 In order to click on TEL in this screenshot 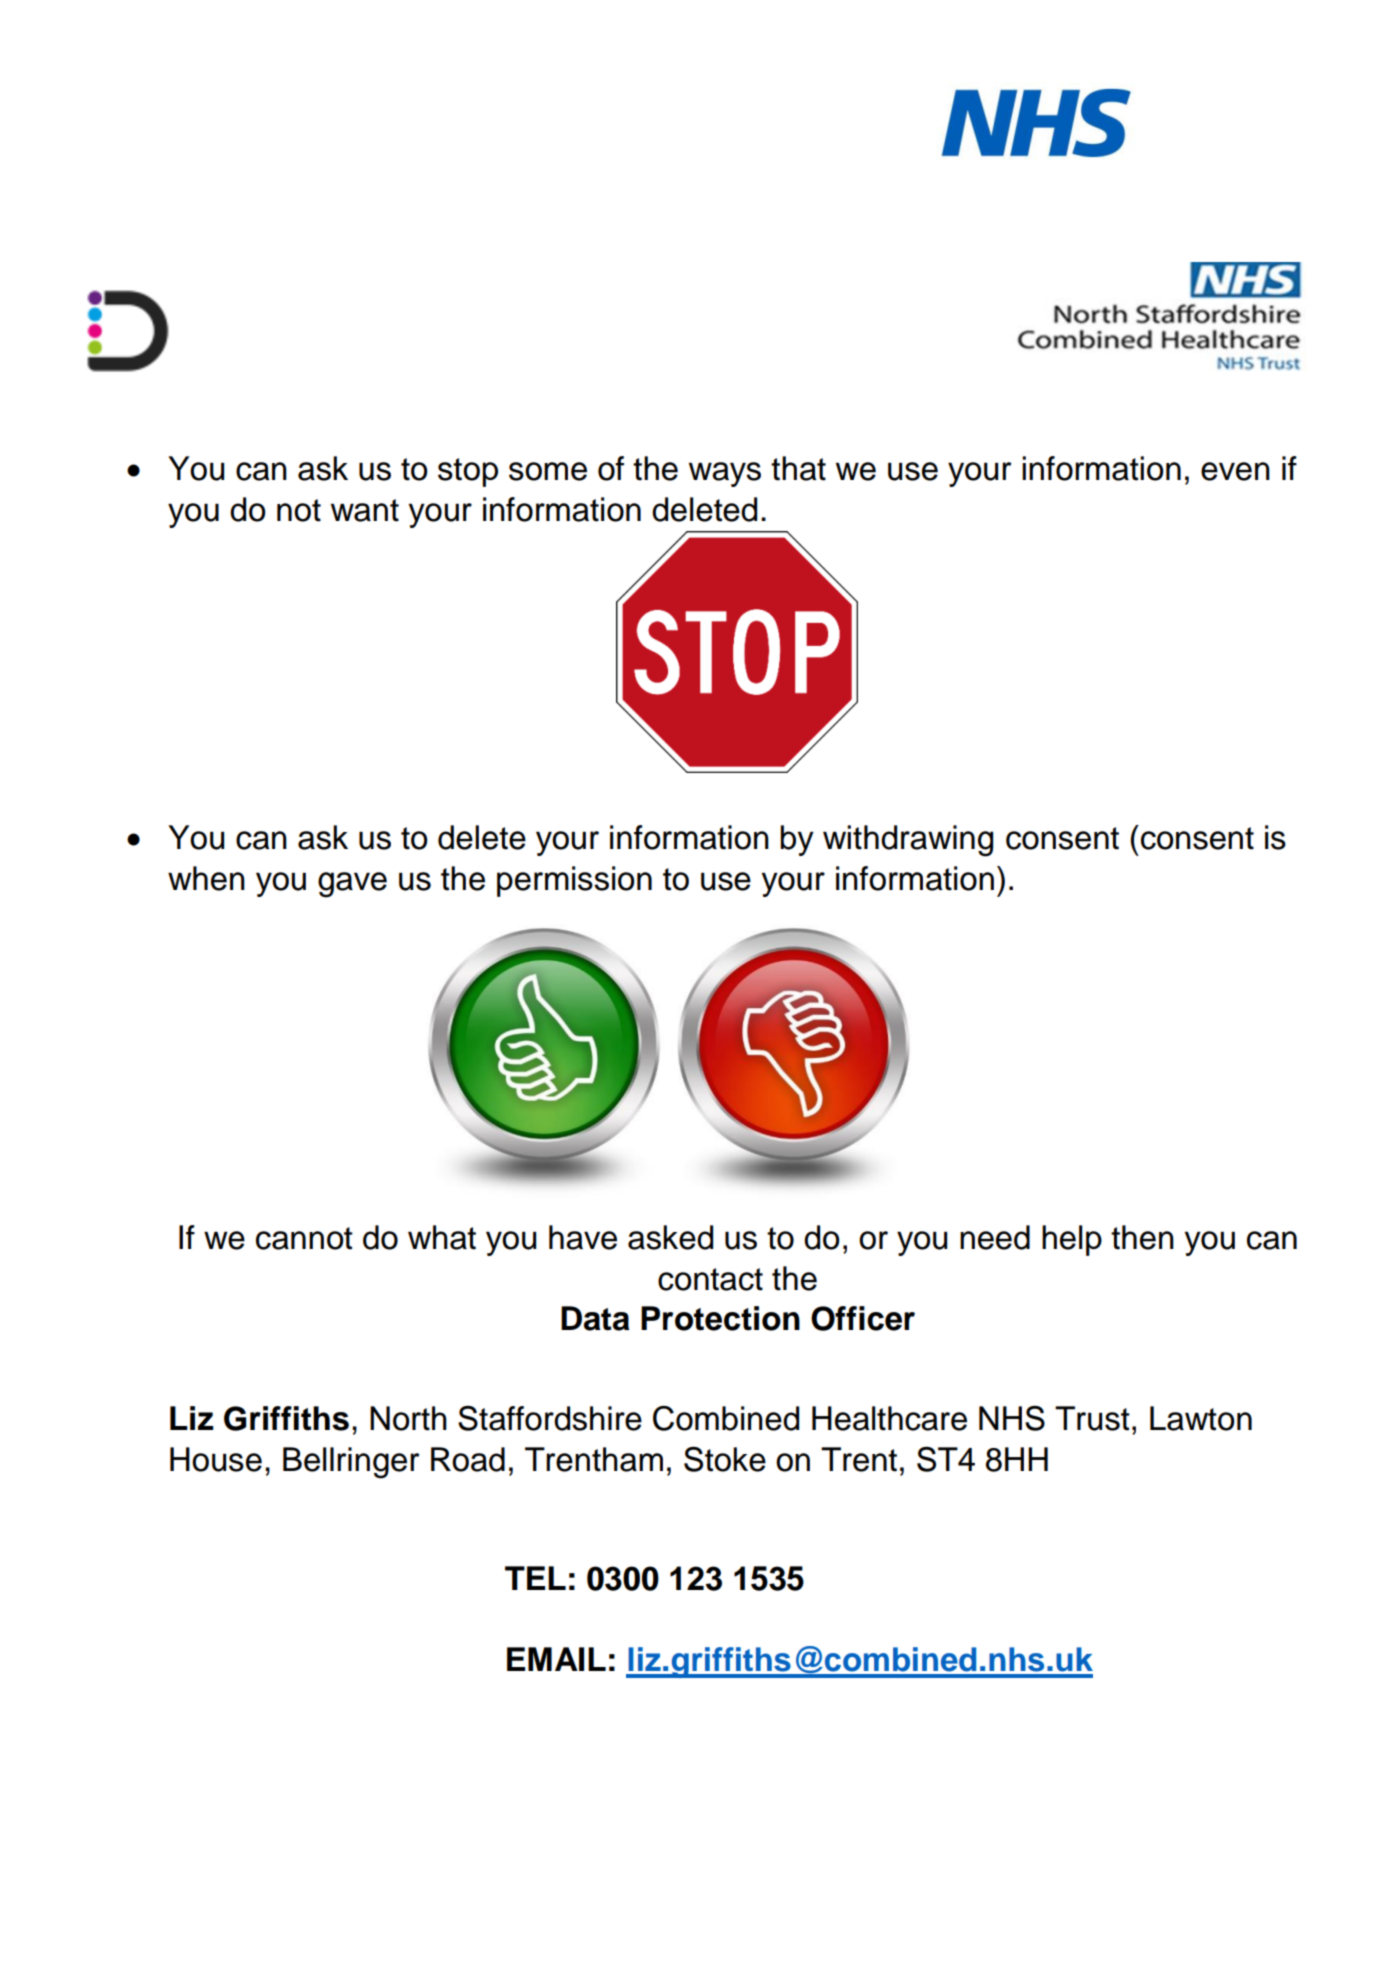, I will do `click(535, 1578)`.
